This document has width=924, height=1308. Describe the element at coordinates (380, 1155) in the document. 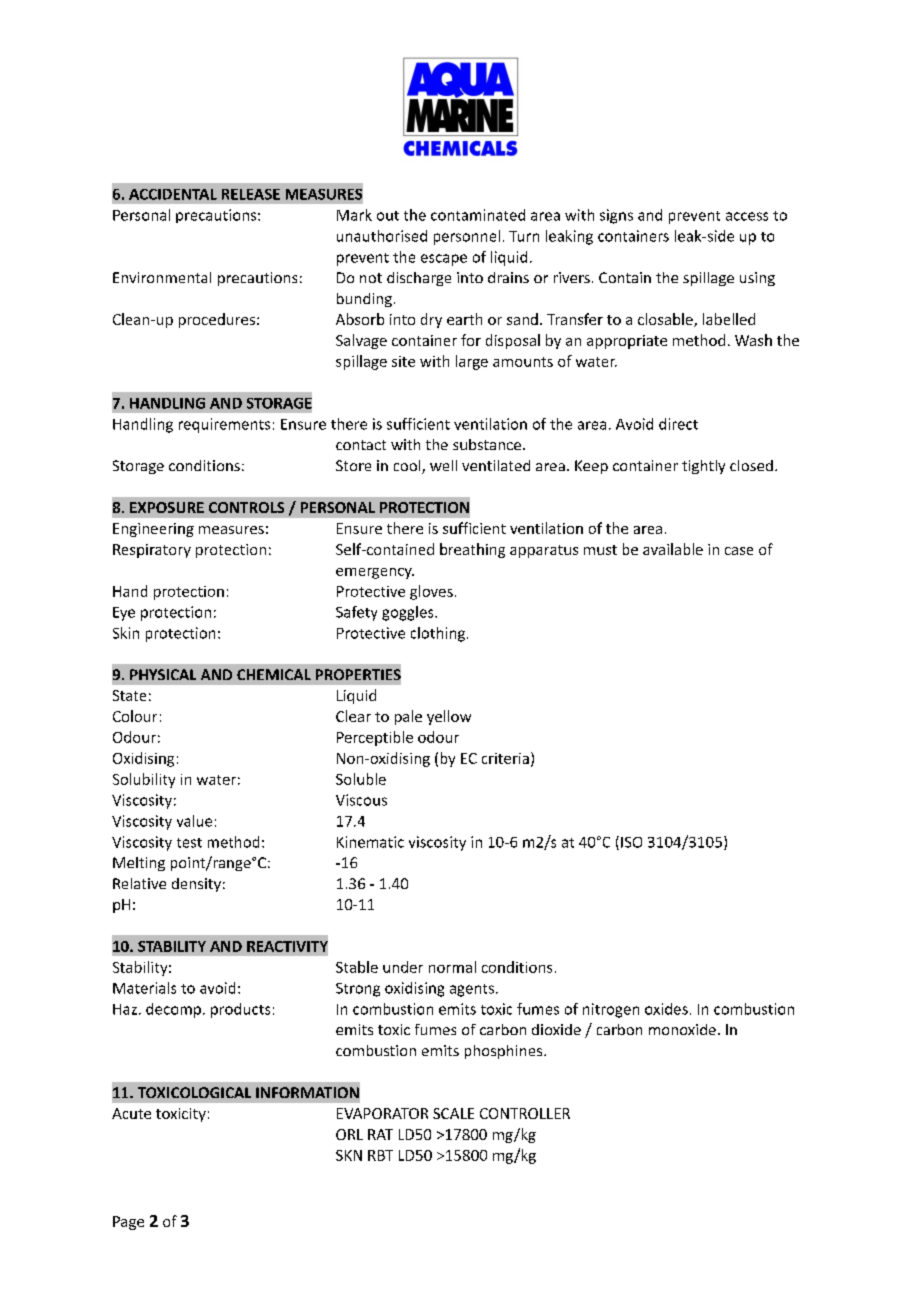

I see `RBT` at that location.
